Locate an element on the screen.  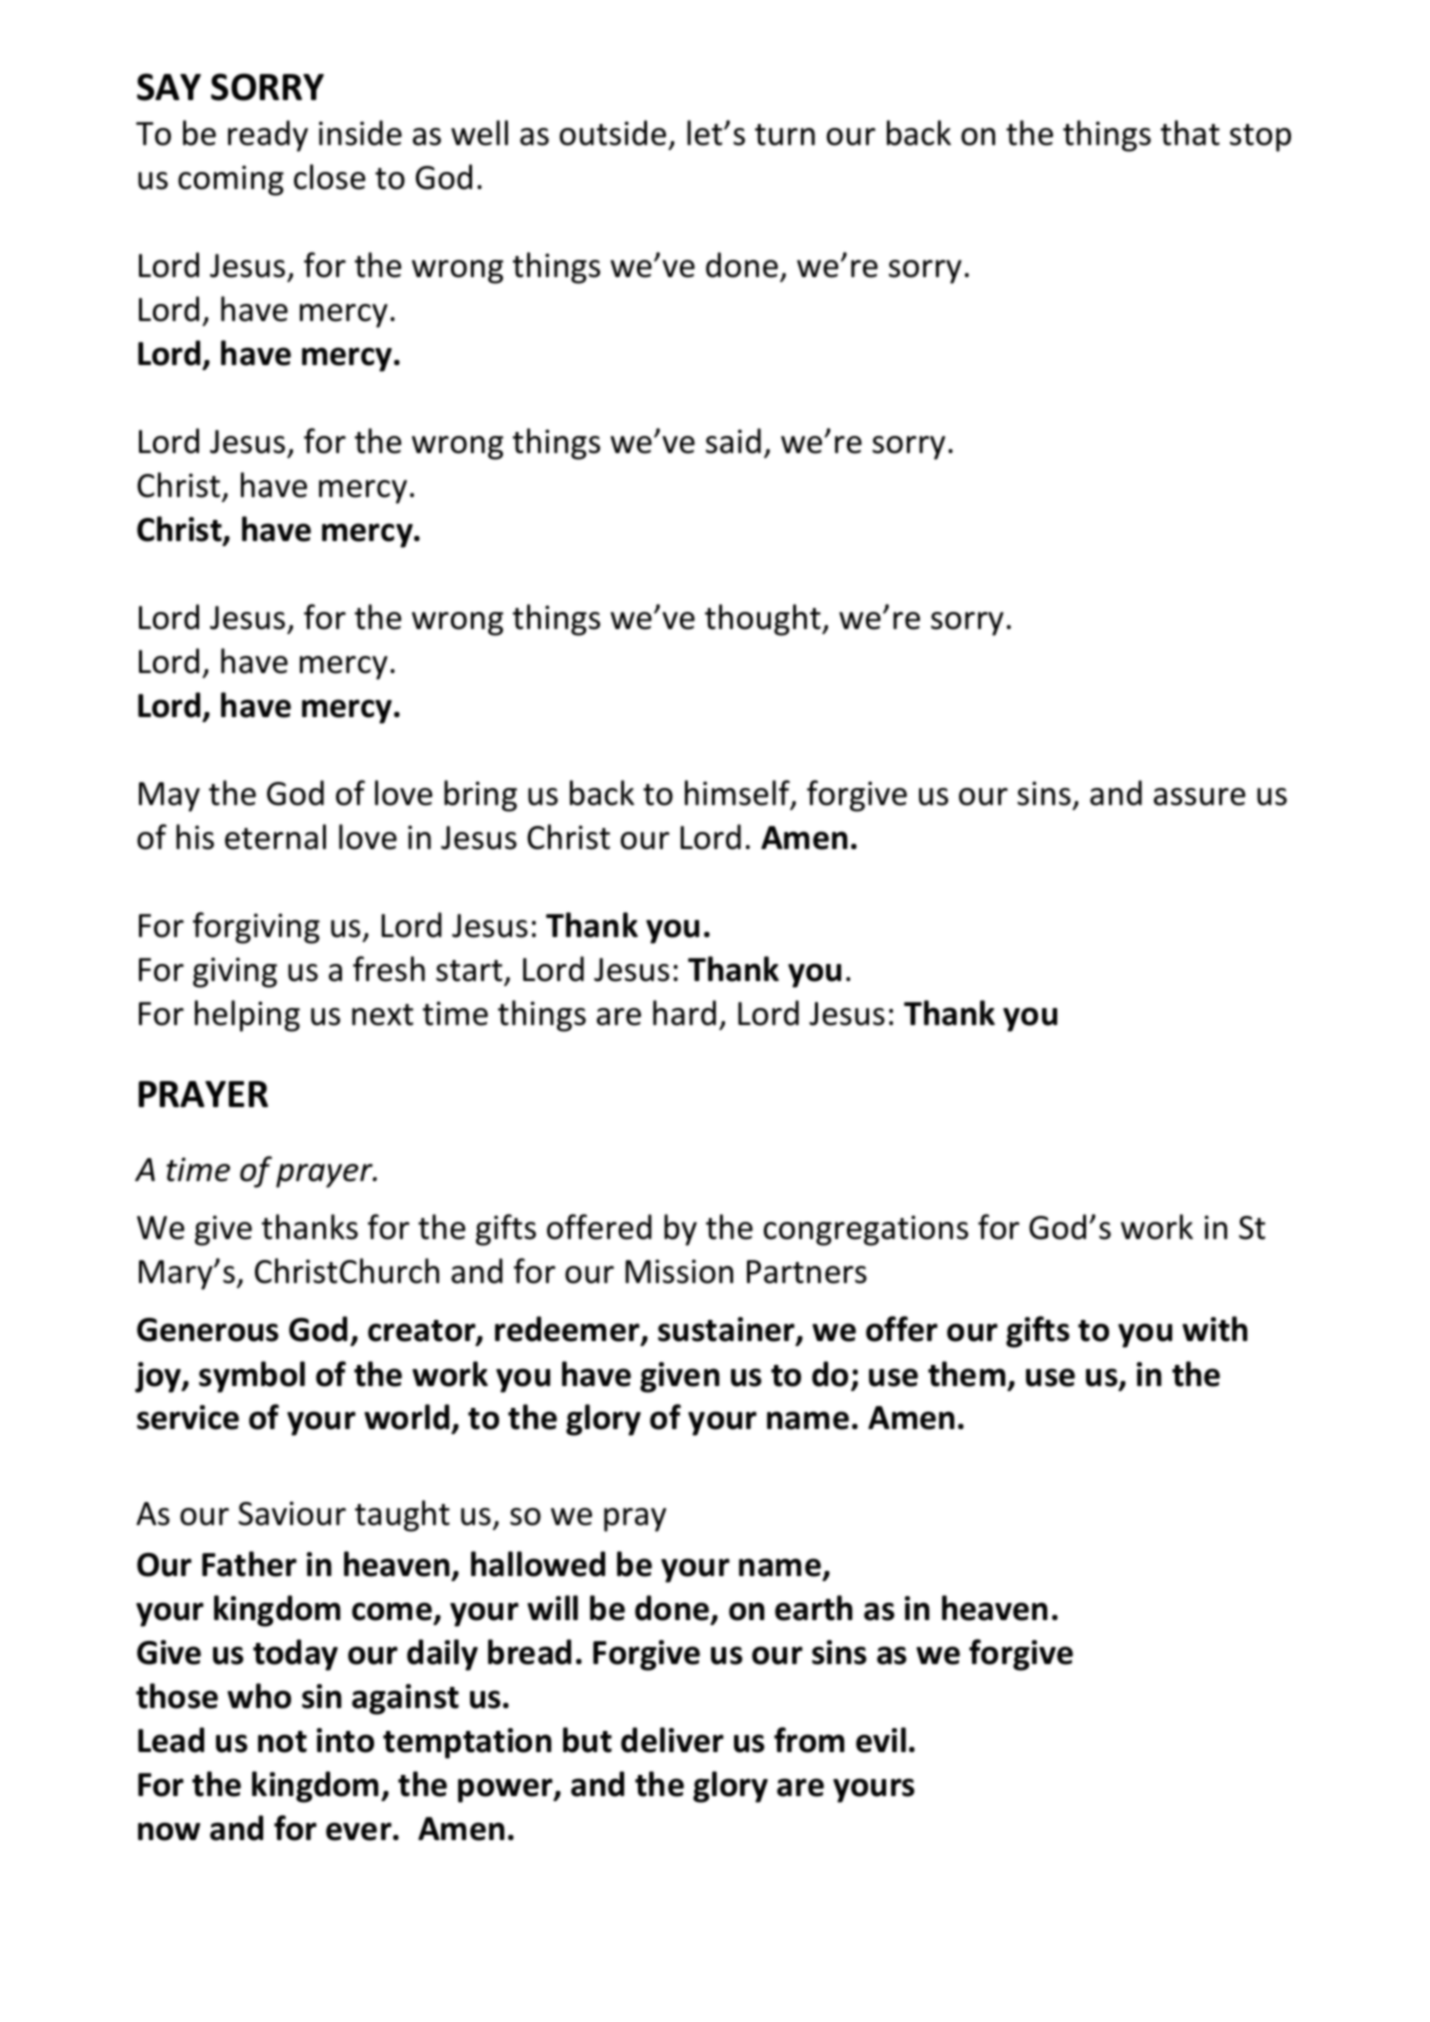
May is located at coordinates (169, 797).
